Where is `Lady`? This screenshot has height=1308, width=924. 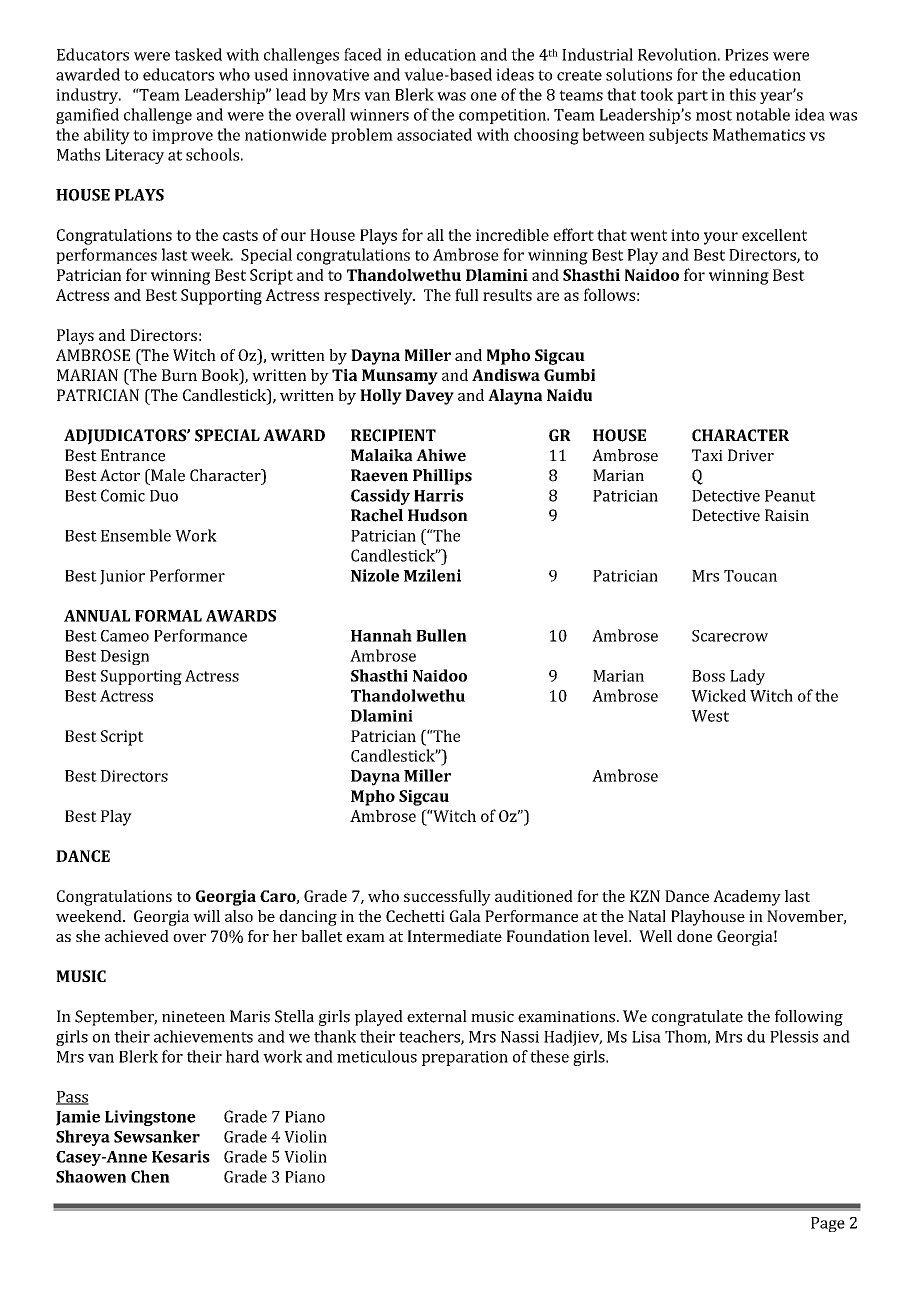 Lady is located at coordinates (747, 677).
